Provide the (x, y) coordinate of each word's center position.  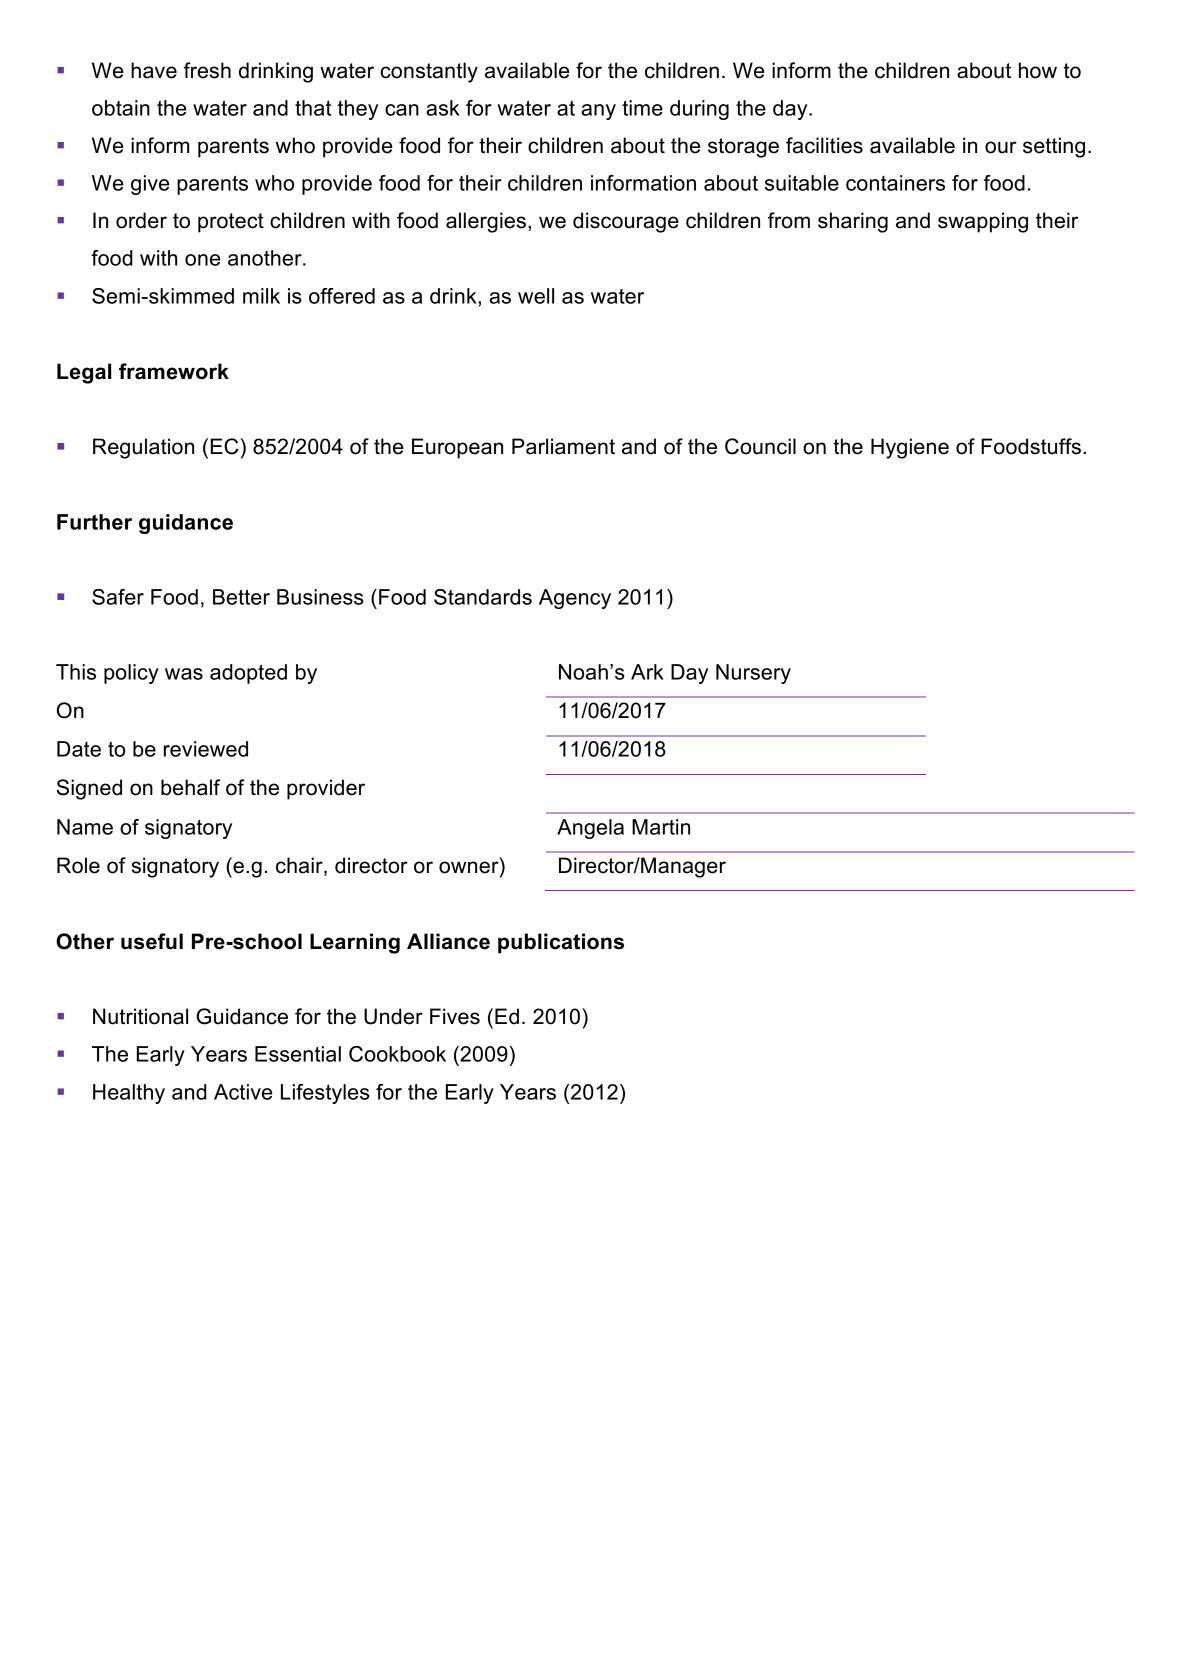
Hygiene (910, 448)
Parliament (563, 446)
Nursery (753, 674)
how (1038, 70)
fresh (207, 70)
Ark (647, 672)
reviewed (206, 749)
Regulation (143, 448)
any (598, 112)
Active (243, 1092)
